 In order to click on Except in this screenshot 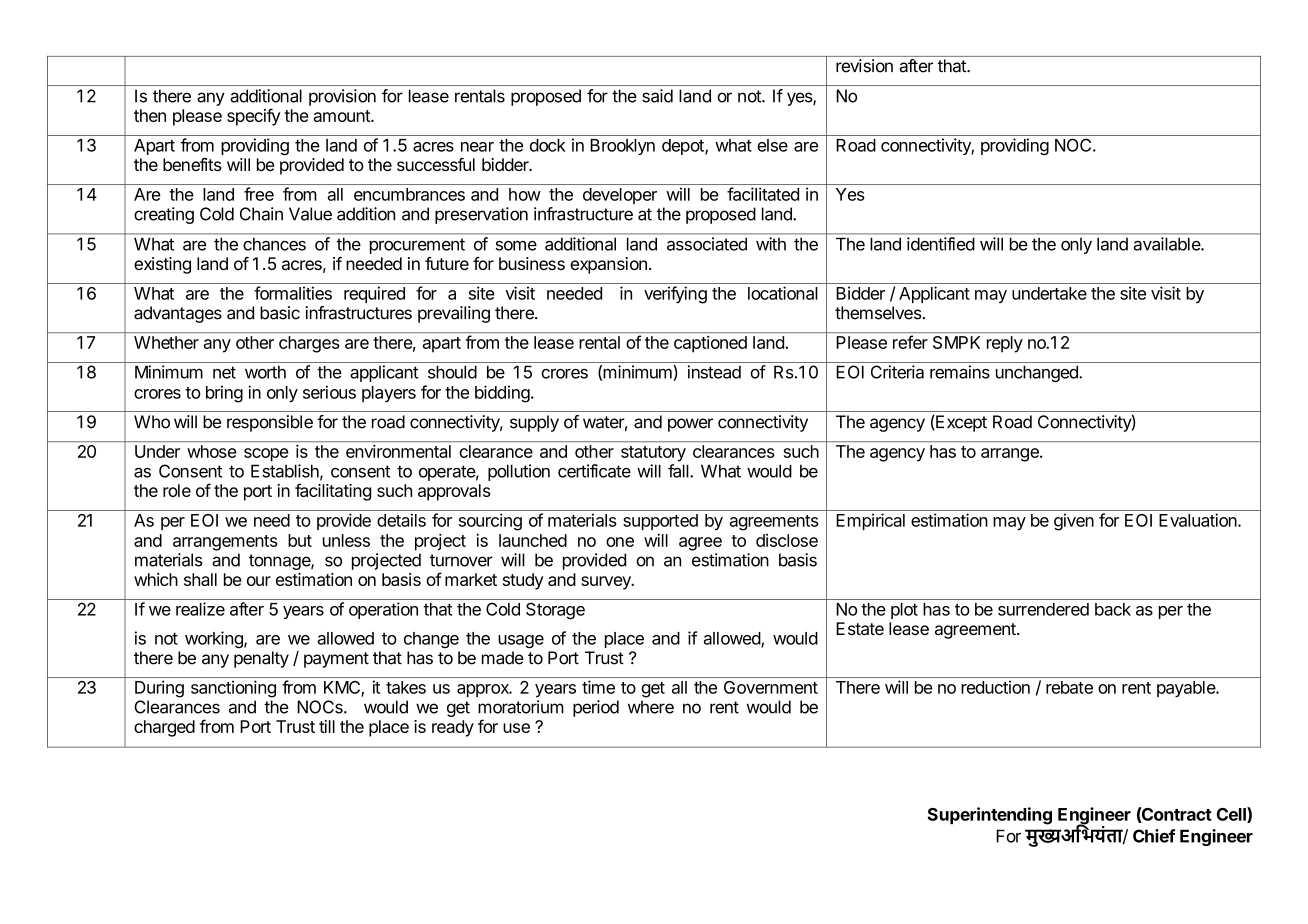, I will do `click(960, 423)`.
